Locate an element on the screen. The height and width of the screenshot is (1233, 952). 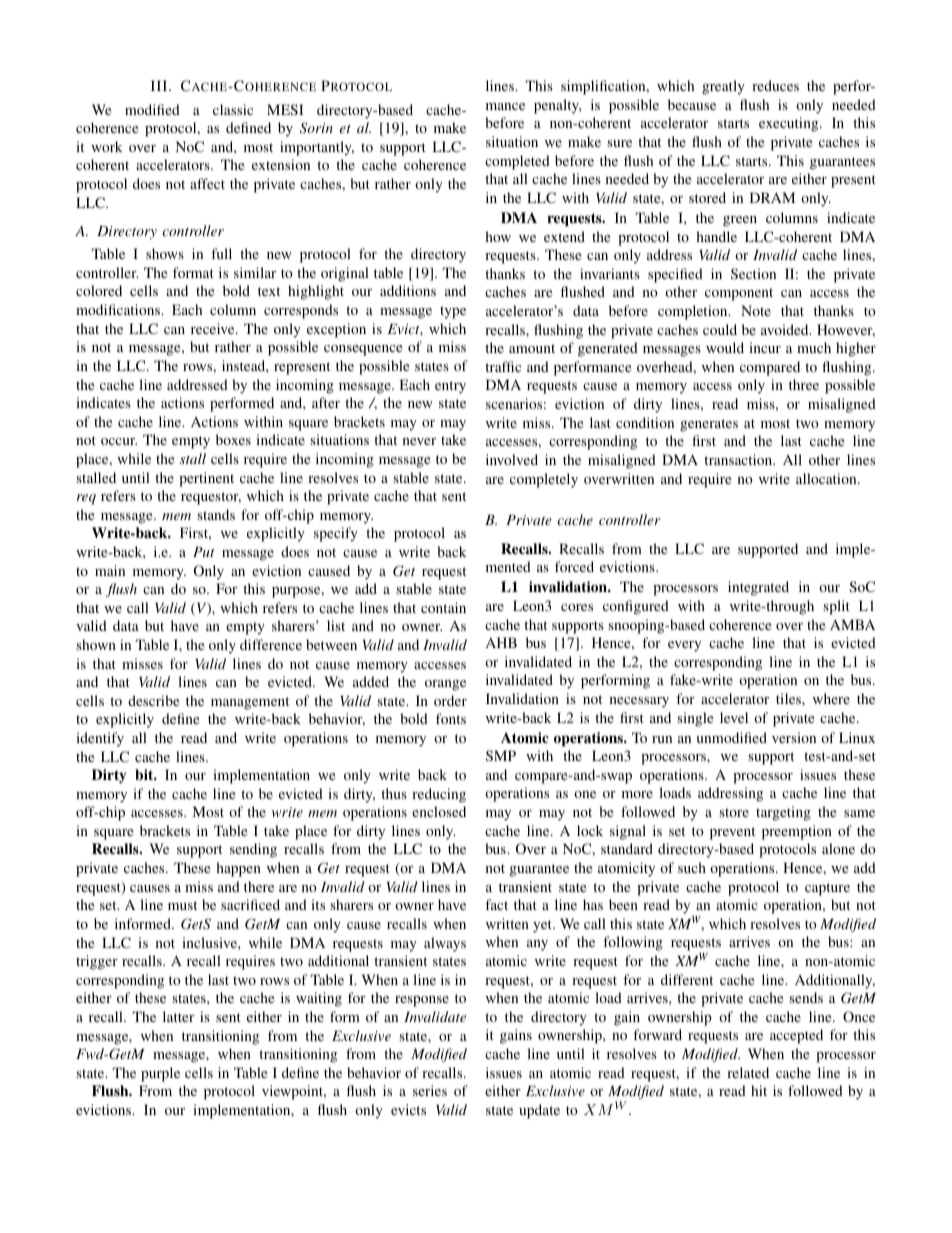
preemption is located at coordinates (797, 832).
